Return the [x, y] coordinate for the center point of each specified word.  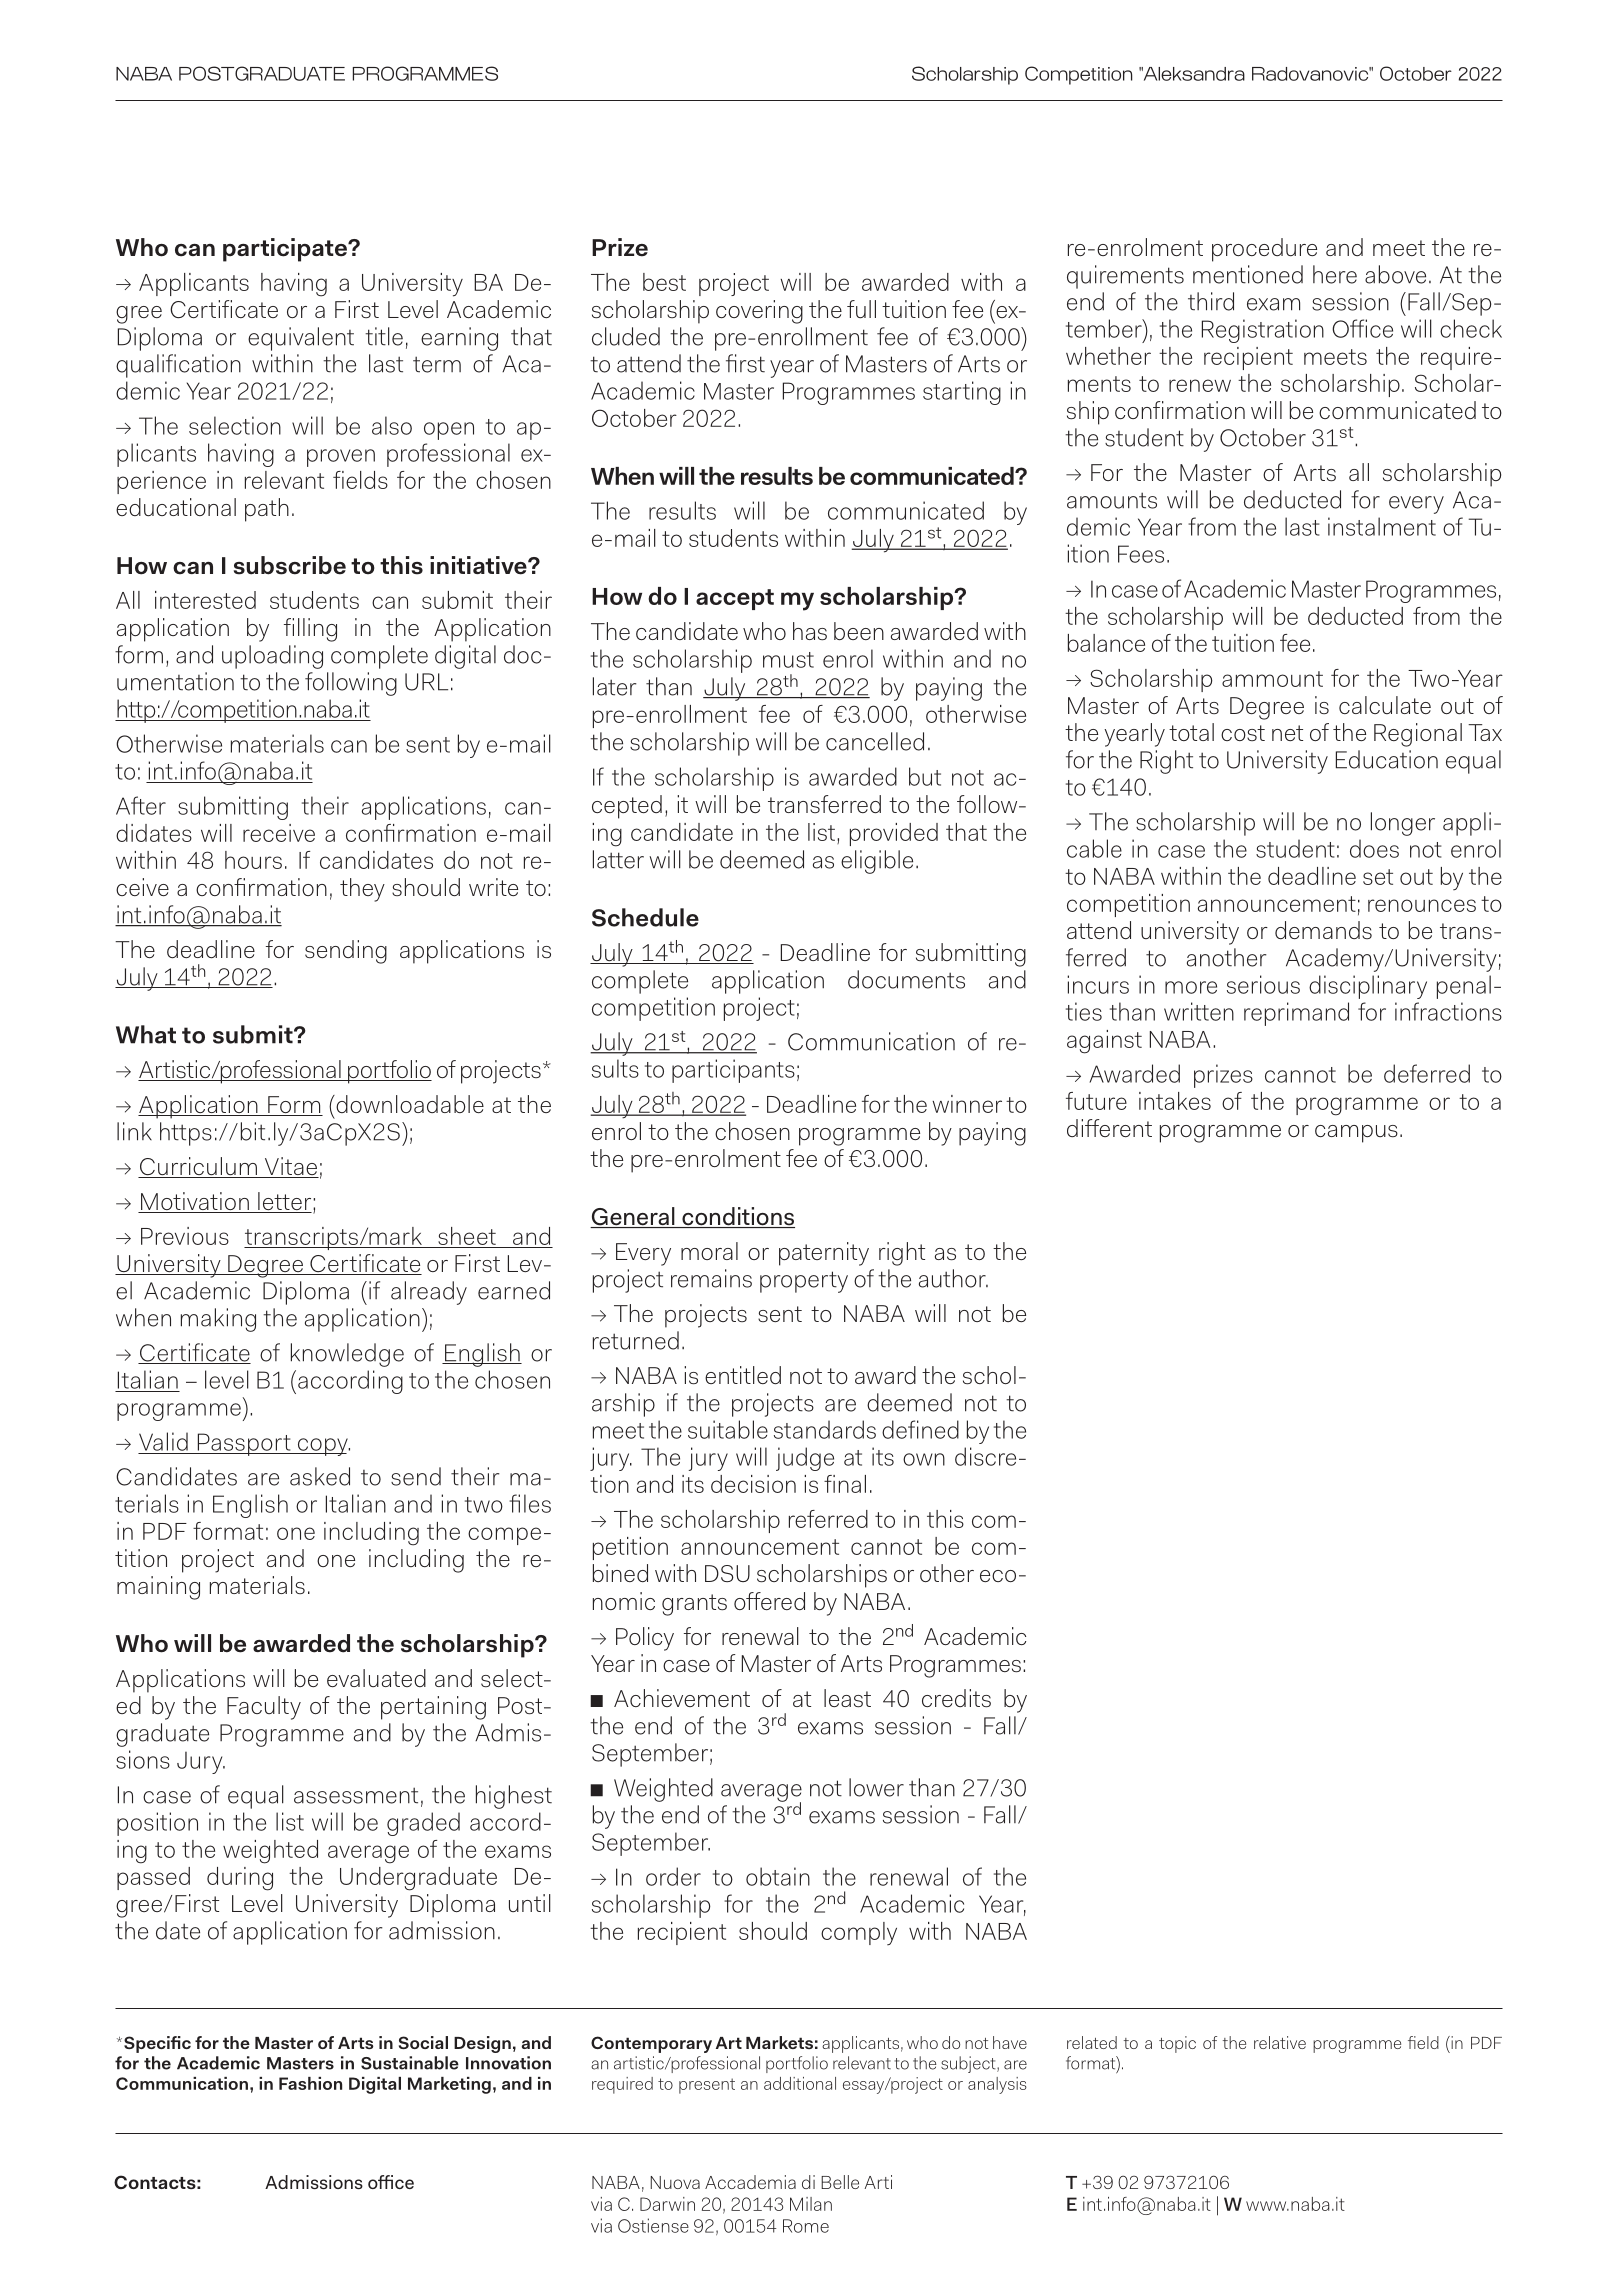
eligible [877, 862]
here [1335, 274]
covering [759, 312]
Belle [840, 2182]
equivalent [301, 339]
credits [956, 1698]
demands [1323, 930]
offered [769, 1601]
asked [320, 1476]
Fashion [310, 2083]
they [362, 890]
